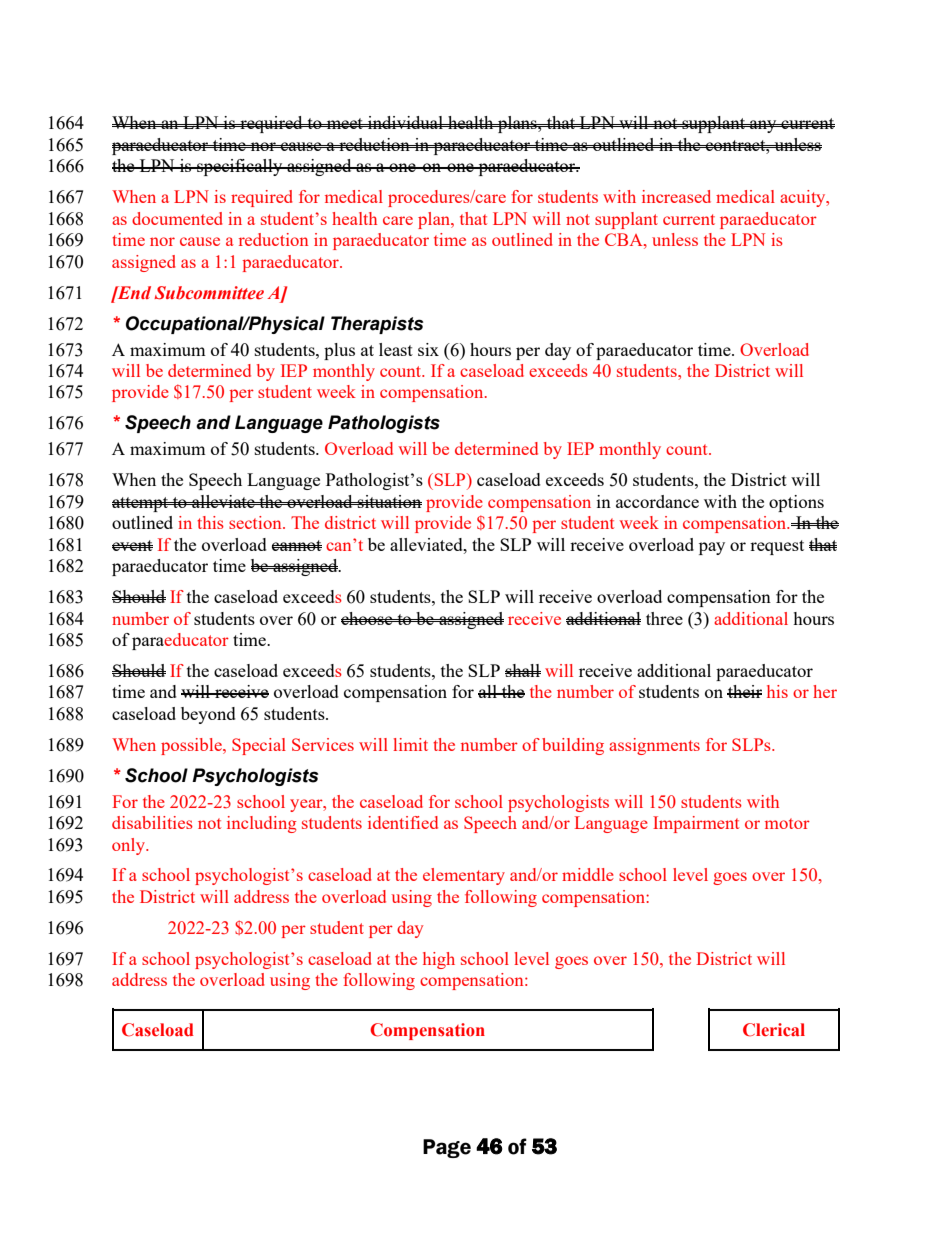 The height and width of the screenshot is (1233, 952). Describe the element at coordinates (657, 501) in the screenshot. I see `accordance` at that location.
